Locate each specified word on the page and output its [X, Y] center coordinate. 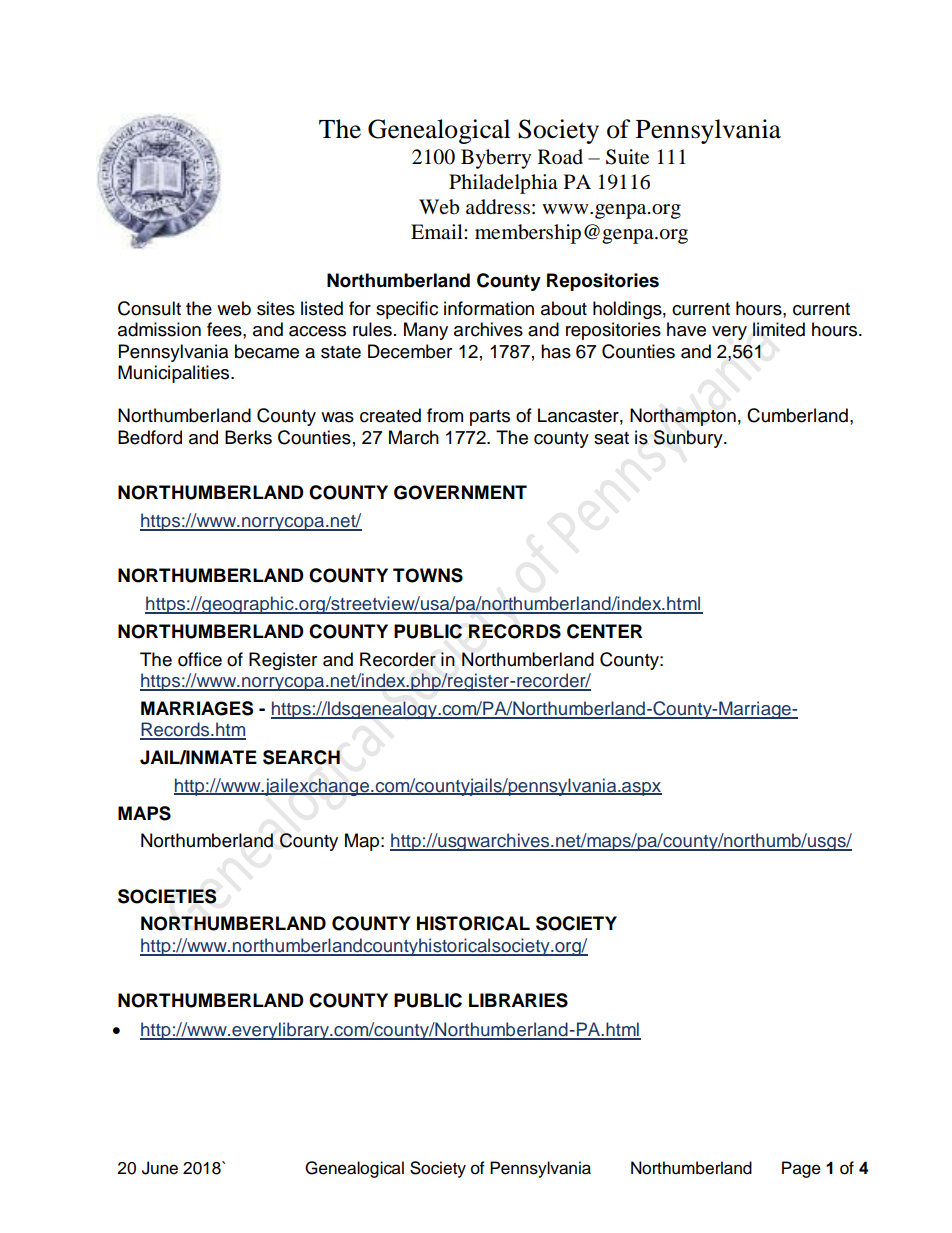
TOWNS [428, 575]
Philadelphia [503, 184]
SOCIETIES [167, 896]
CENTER [604, 631]
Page [801, 1169]
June [160, 1168]
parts [490, 418]
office [200, 659]
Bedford [150, 437]
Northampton [683, 417]
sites [276, 308]
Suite [627, 157]
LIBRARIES [518, 1000]
